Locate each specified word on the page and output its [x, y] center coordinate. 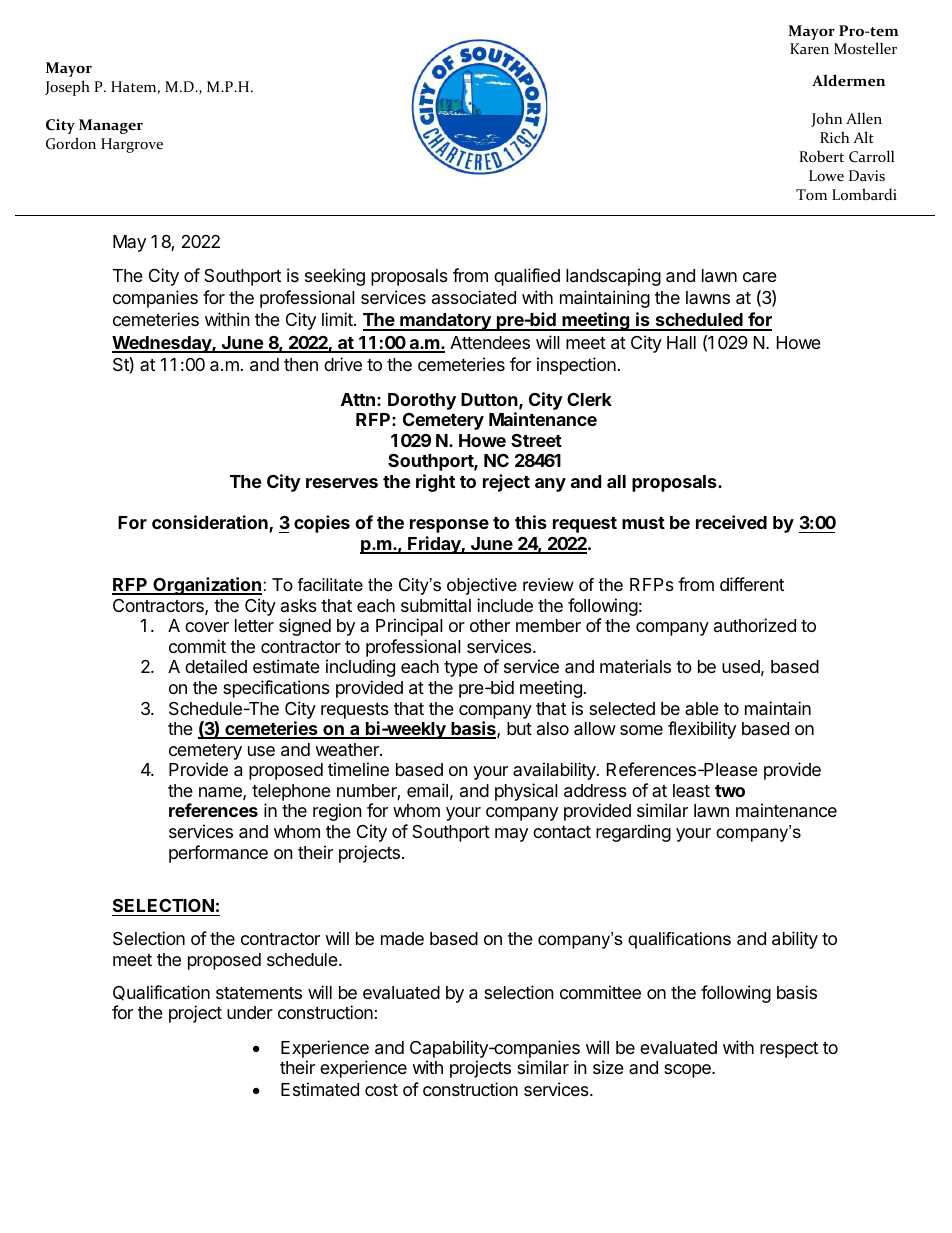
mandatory [445, 322]
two [730, 791]
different [752, 584]
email [427, 790]
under [250, 1012]
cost [381, 1090]
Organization [206, 586]
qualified [527, 277]
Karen [809, 48]
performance [218, 854]
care [760, 277]
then [301, 364]
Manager [111, 126]
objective [482, 586]
